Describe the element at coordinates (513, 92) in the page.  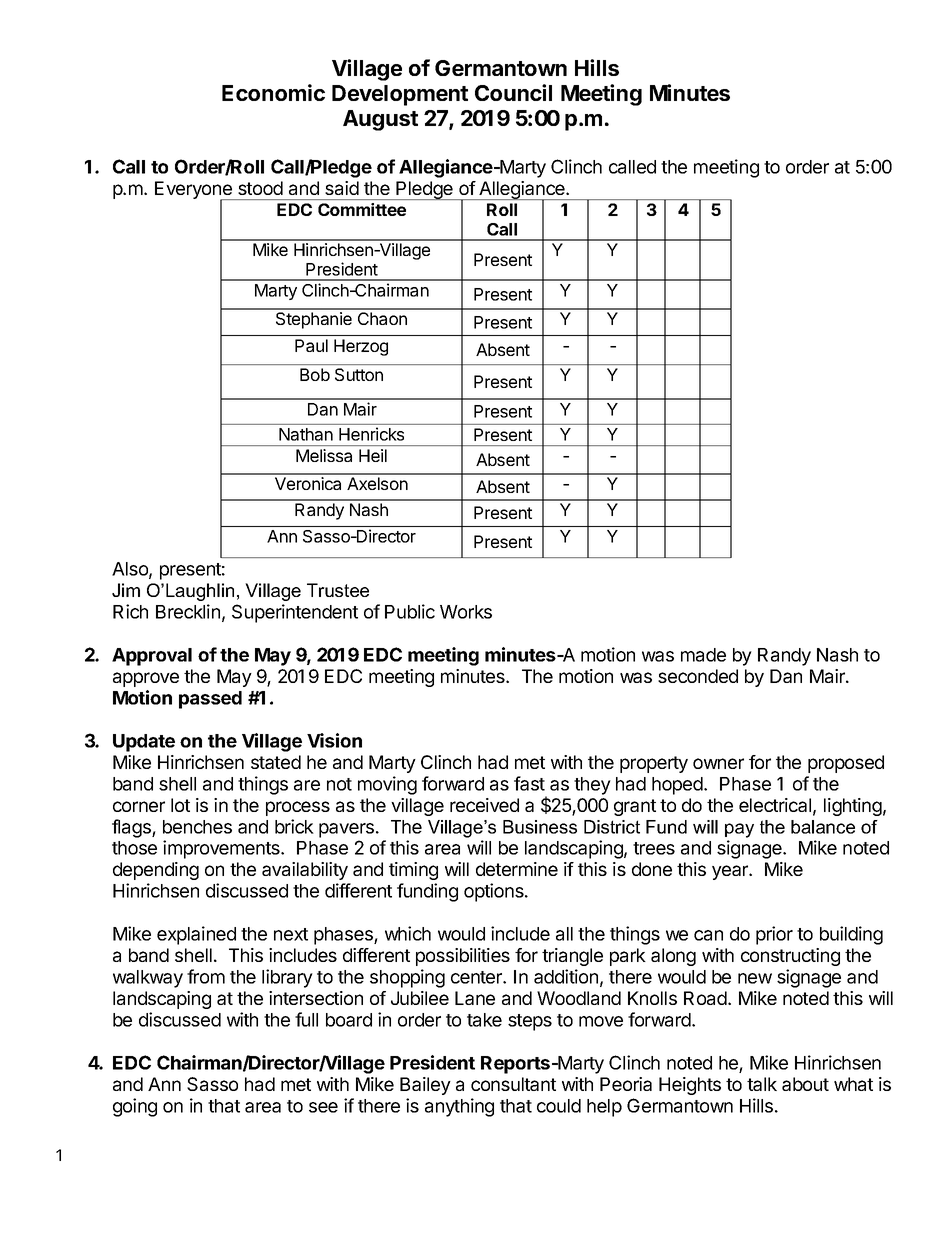
I see `Council` at that location.
